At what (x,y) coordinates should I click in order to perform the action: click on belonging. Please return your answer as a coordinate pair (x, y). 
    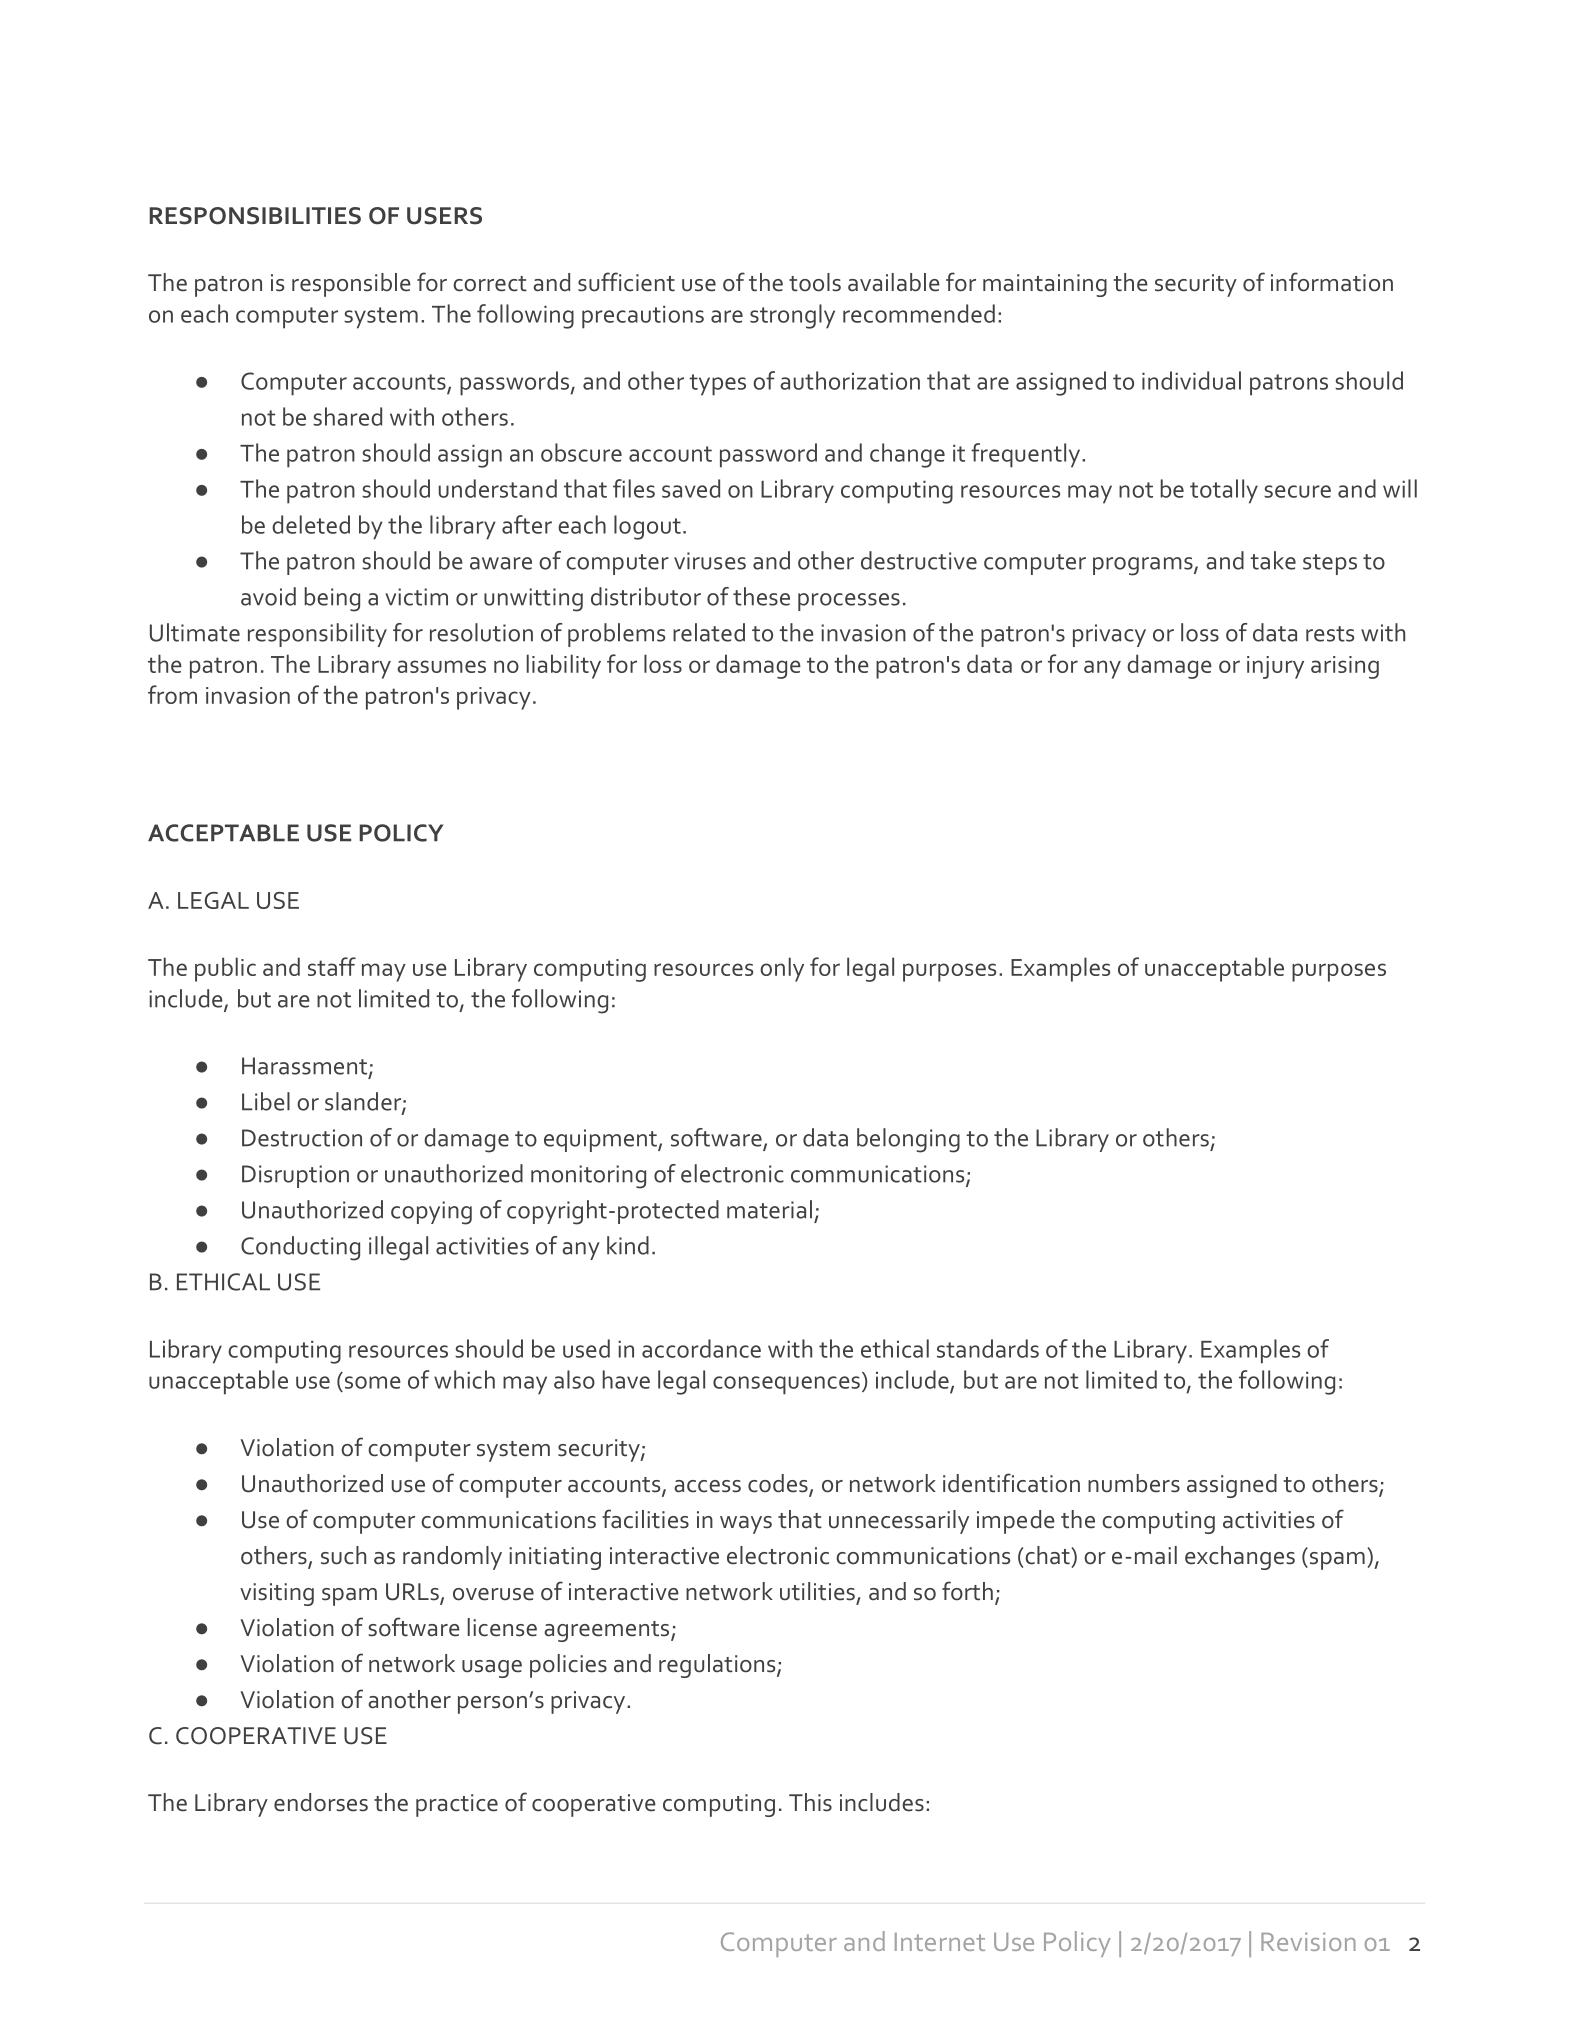
    Looking at the image, I should click on (908, 1140).
